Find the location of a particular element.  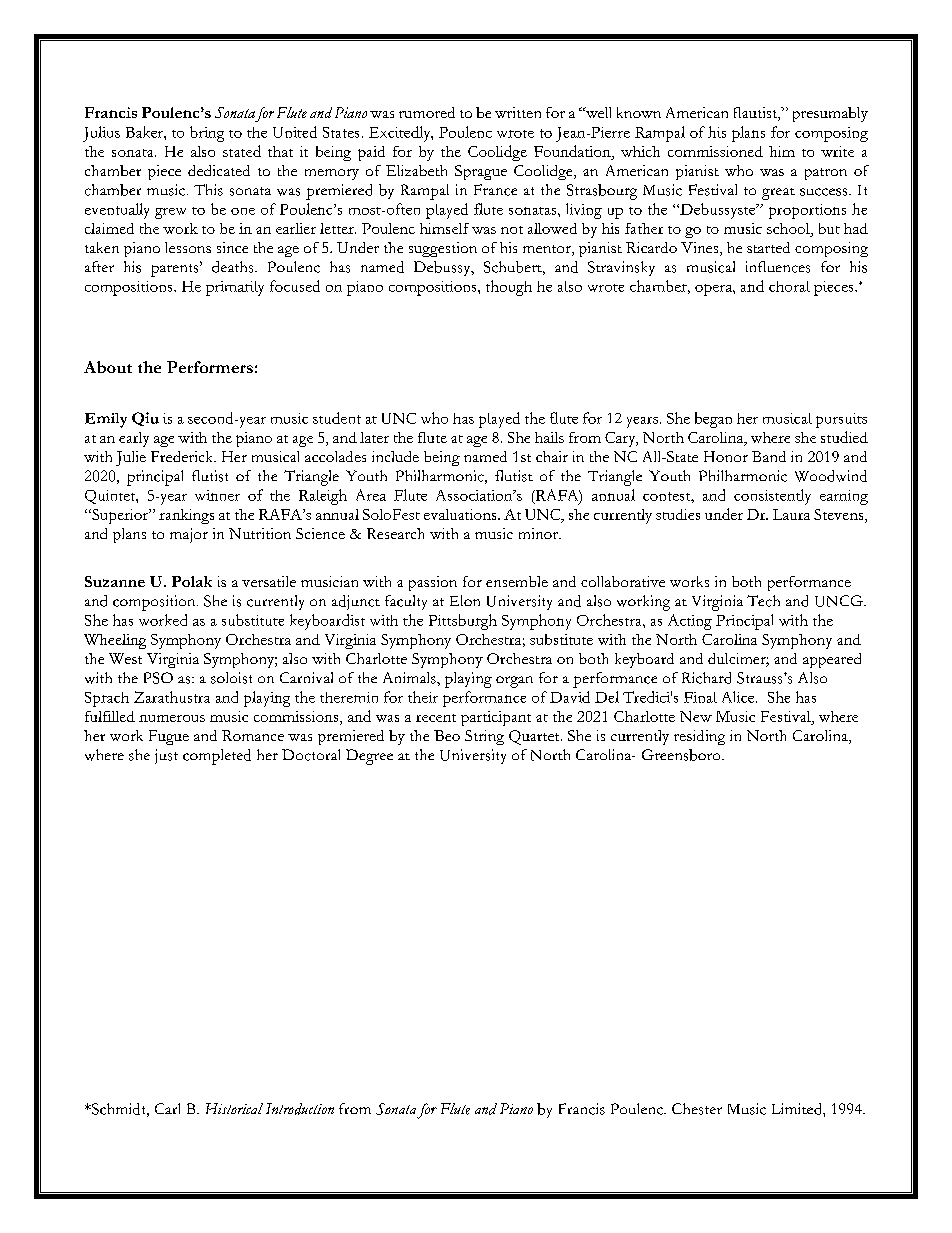

Performers is located at coordinates (210, 367).
